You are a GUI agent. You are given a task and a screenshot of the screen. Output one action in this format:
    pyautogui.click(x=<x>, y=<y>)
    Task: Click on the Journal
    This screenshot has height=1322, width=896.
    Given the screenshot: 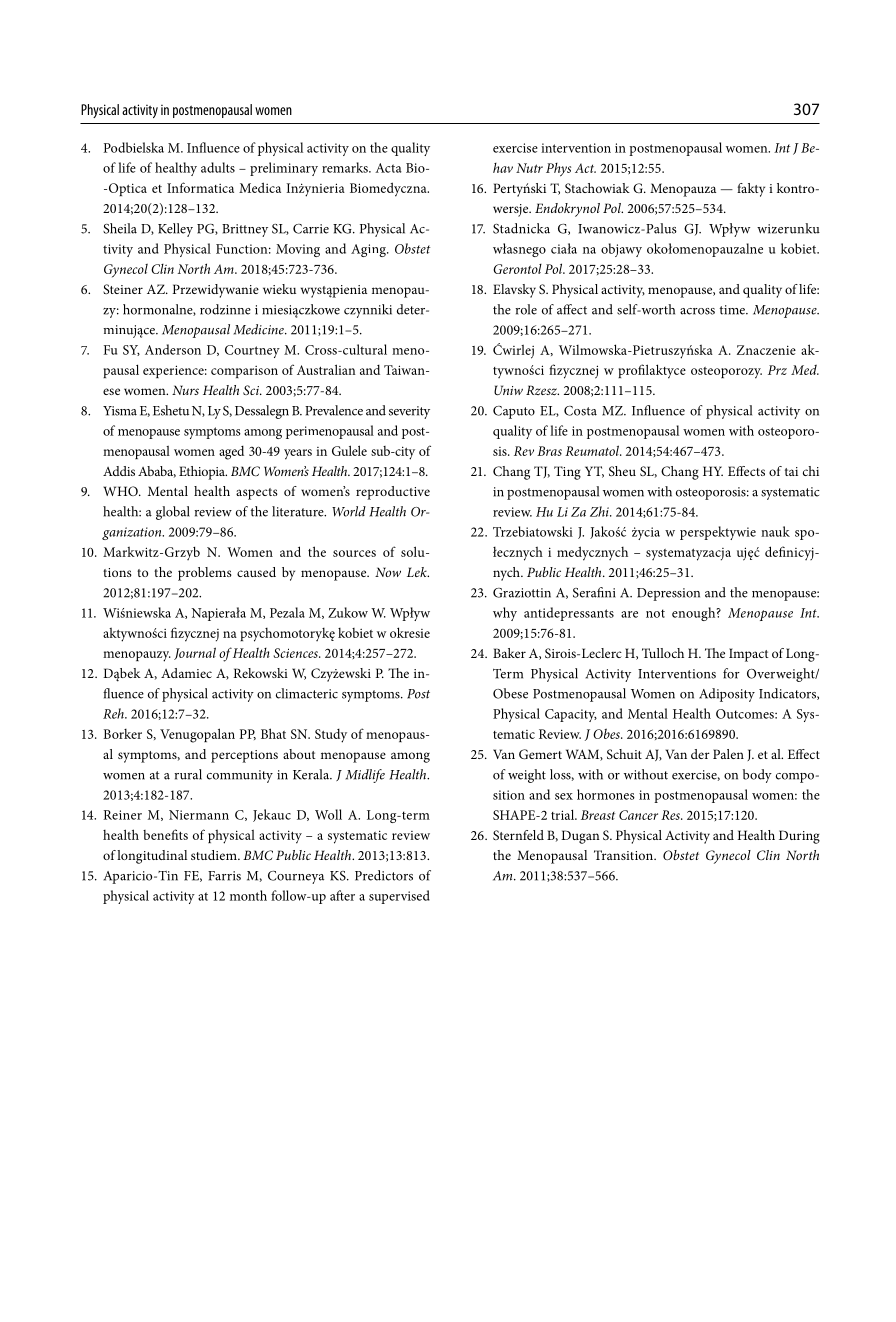 What is the action you would take?
    pyautogui.click(x=195, y=653)
